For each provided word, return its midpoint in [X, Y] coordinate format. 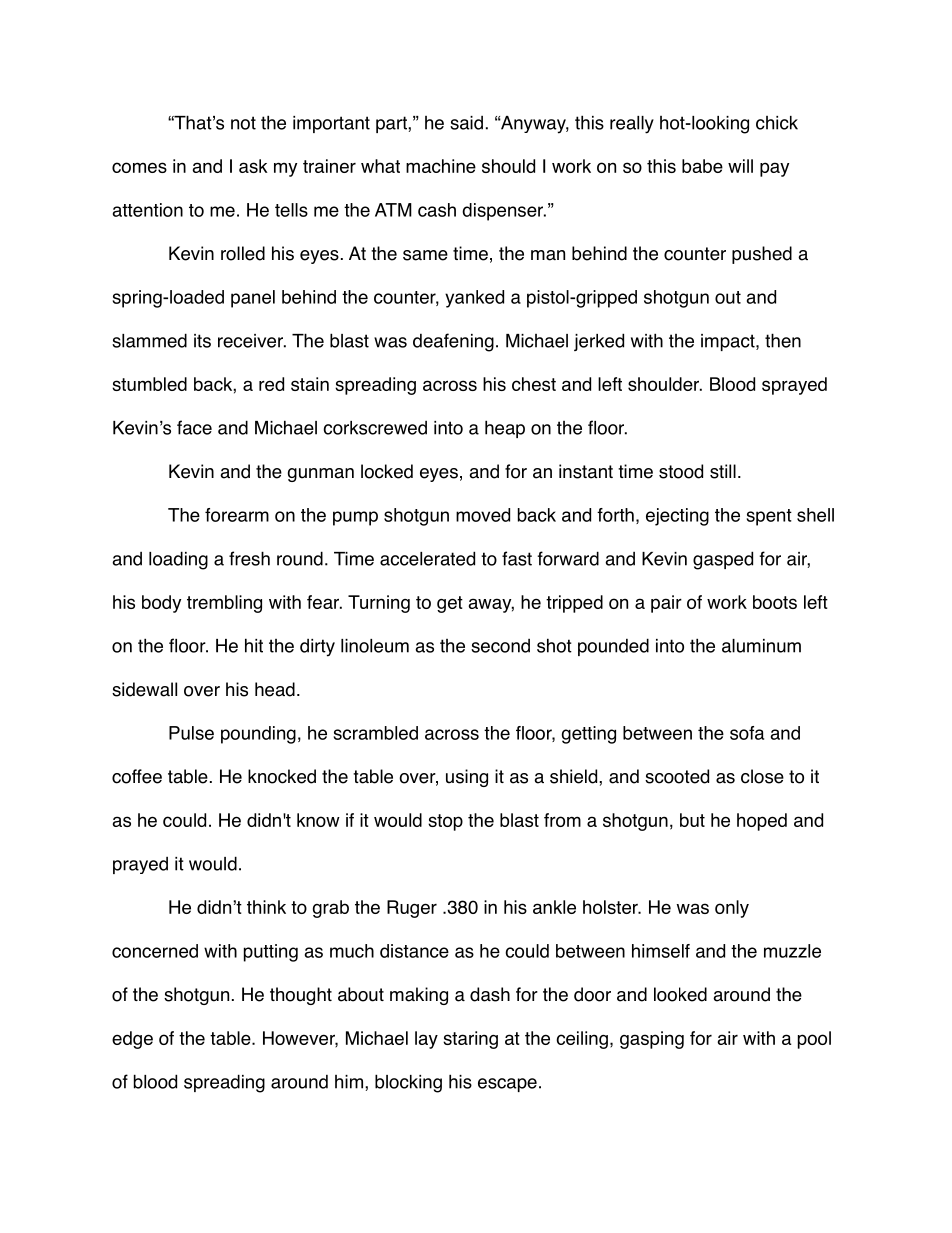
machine [441, 166]
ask [253, 166]
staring [470, 1040]
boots [775, 602]
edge [132, 1040]
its [202, 341]
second [500, 646]
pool [814, 1040]
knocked [282, 776]
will [740, 166]
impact [729, 342]
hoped [762, 822]
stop [445, 822]
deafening [453, 342]
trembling [224, 604]
